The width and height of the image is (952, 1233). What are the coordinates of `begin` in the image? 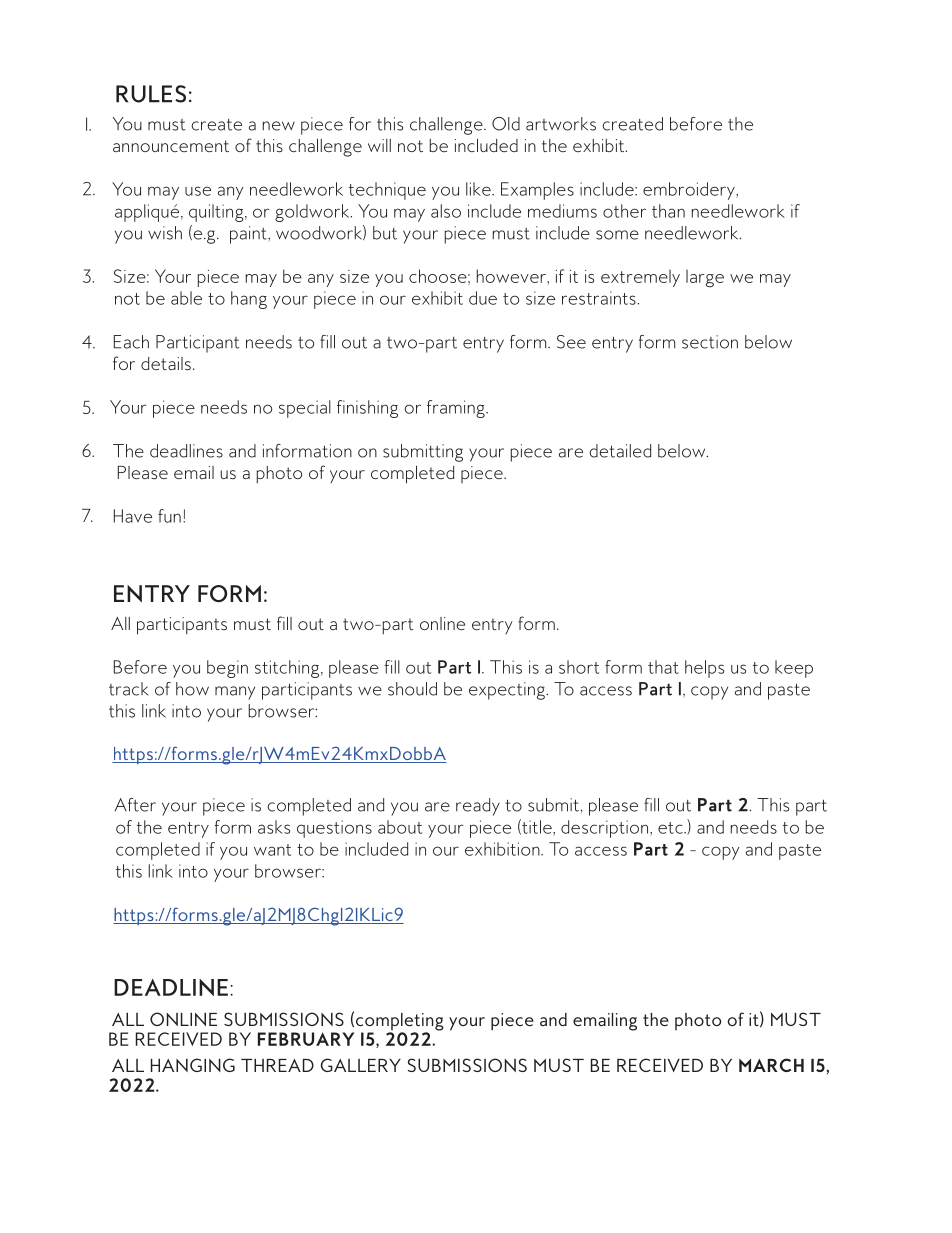 It's located at (227, 669).
